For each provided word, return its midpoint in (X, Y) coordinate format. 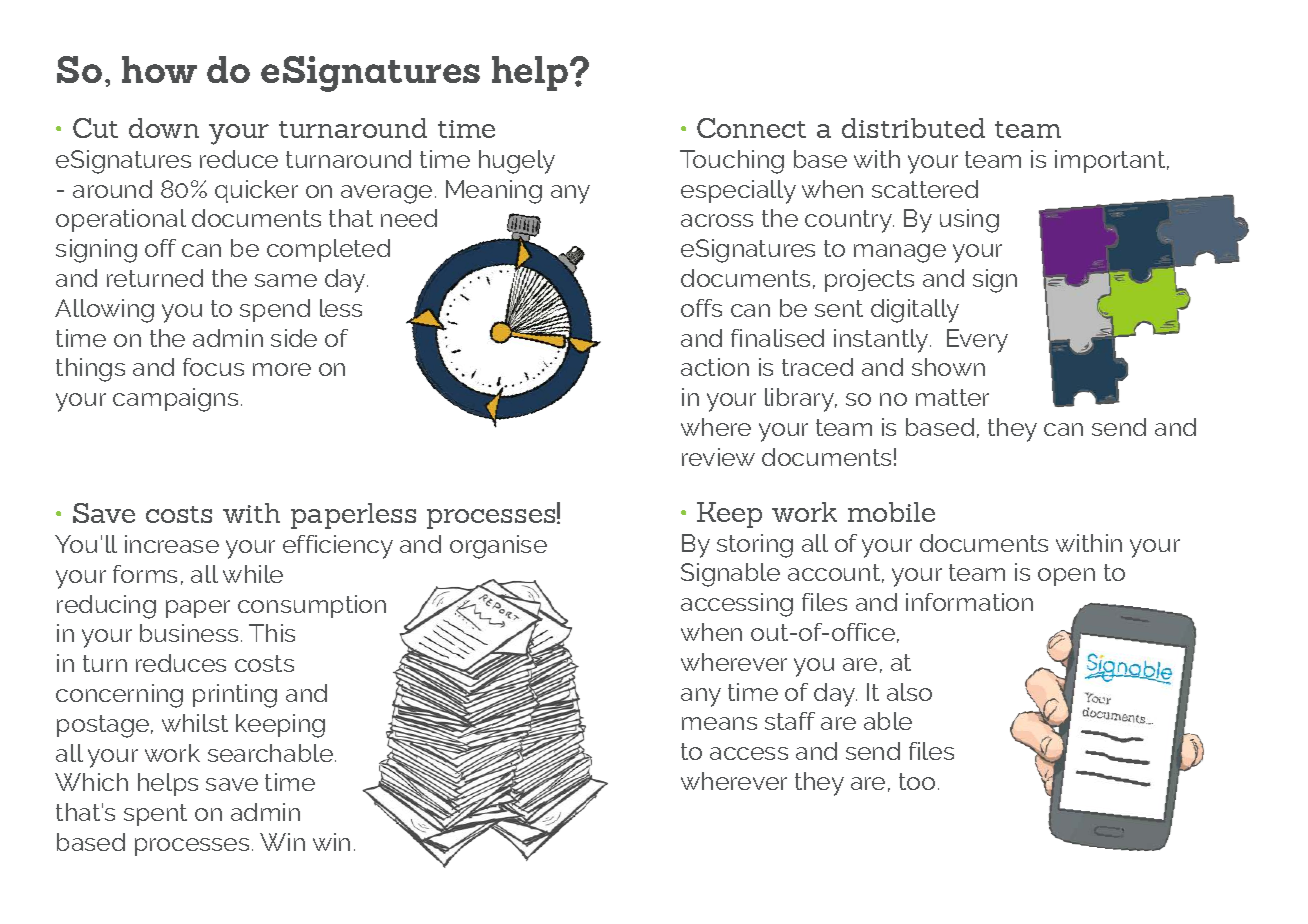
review (718, 457)
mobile (891, 512)
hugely (517, 162)
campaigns (175, 400)
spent (155, 815)
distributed (913, 128)
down (164, 128)
